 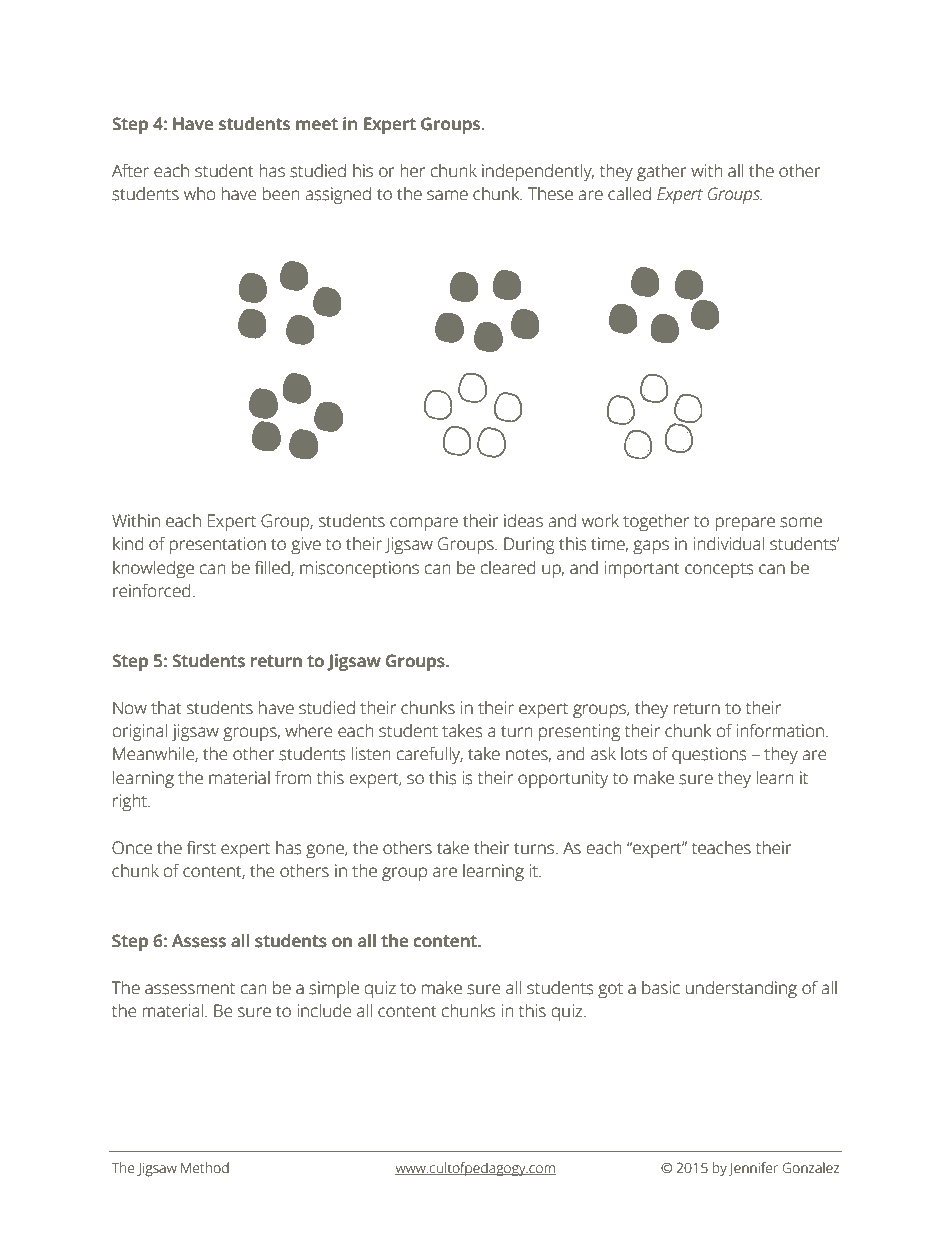 What do you see at coordinates (324, 1011) in the screenshot?
I see `include` at bounding box center [324, 1011].
